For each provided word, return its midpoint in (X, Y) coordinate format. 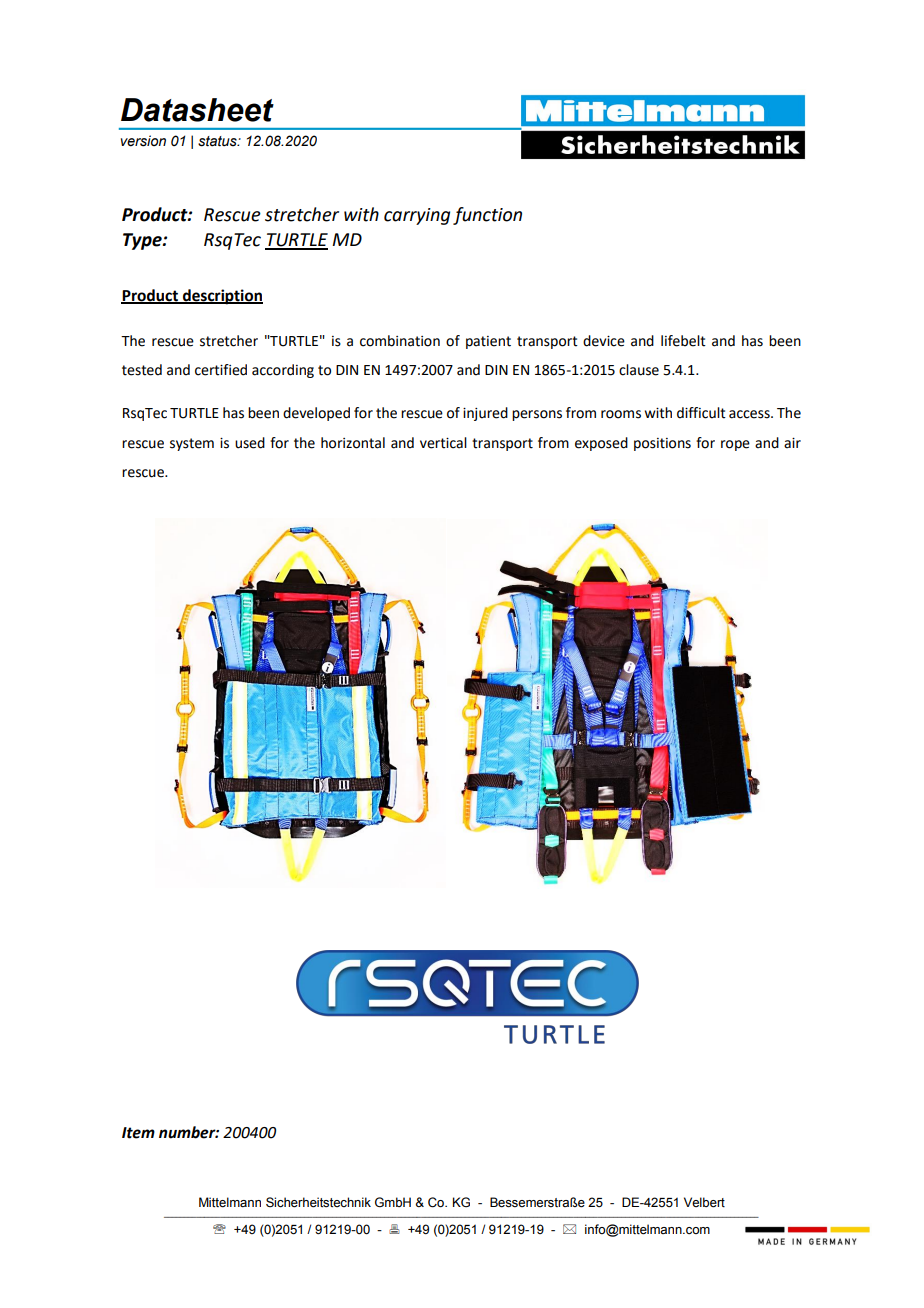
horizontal (353, 443)
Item (138, 1133)
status (218, 141)
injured (485, 414)
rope (735, 445)
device (604, 341)
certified (221, 370)
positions (662, 444)
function (487, 216)
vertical (443, 443)
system (192, 444)
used (250, 443)
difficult (701, 413)
